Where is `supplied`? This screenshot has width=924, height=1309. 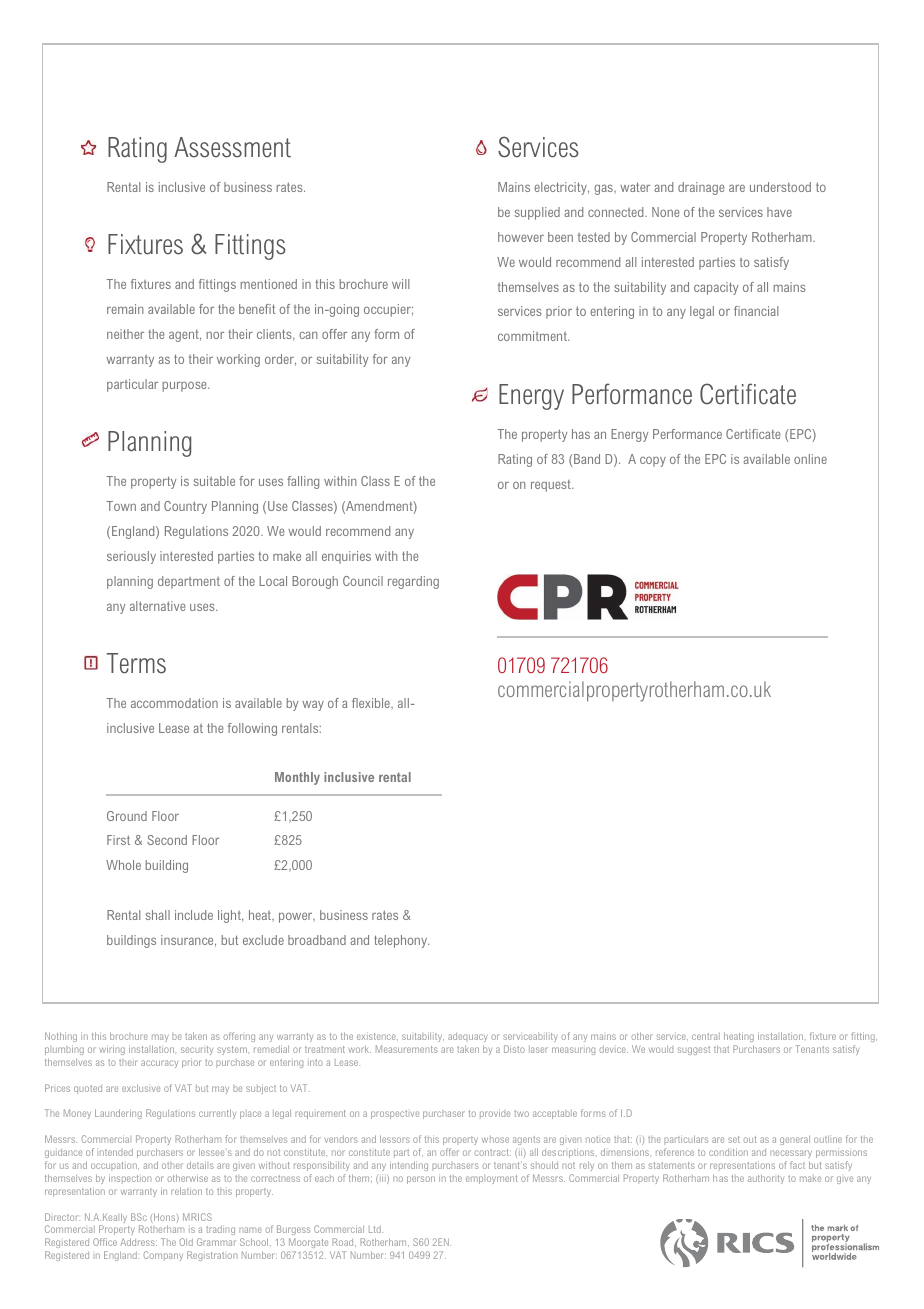
supplied is located at coordinates (537, 213).
